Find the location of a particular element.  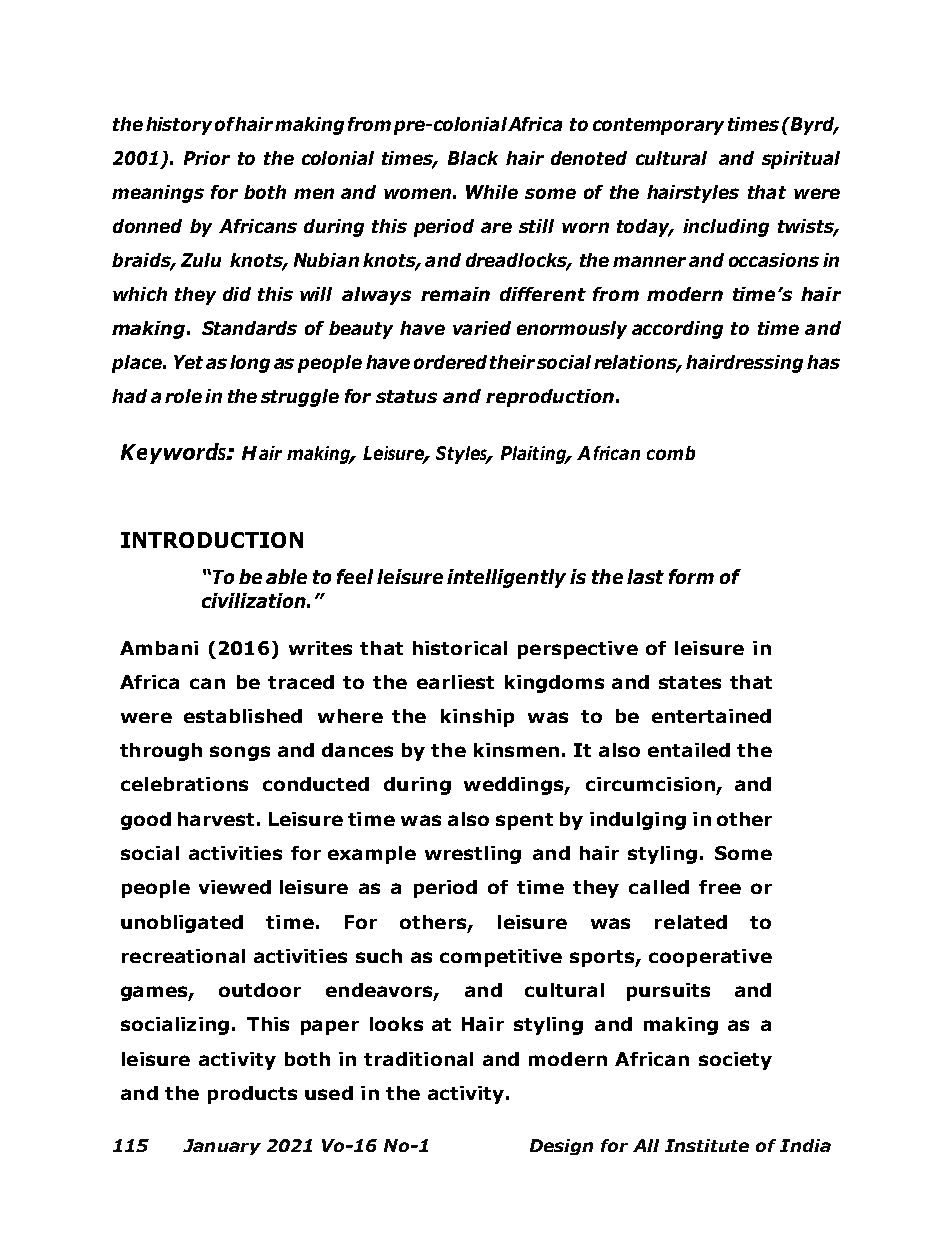

historical is located at coordinates (460, 648).
